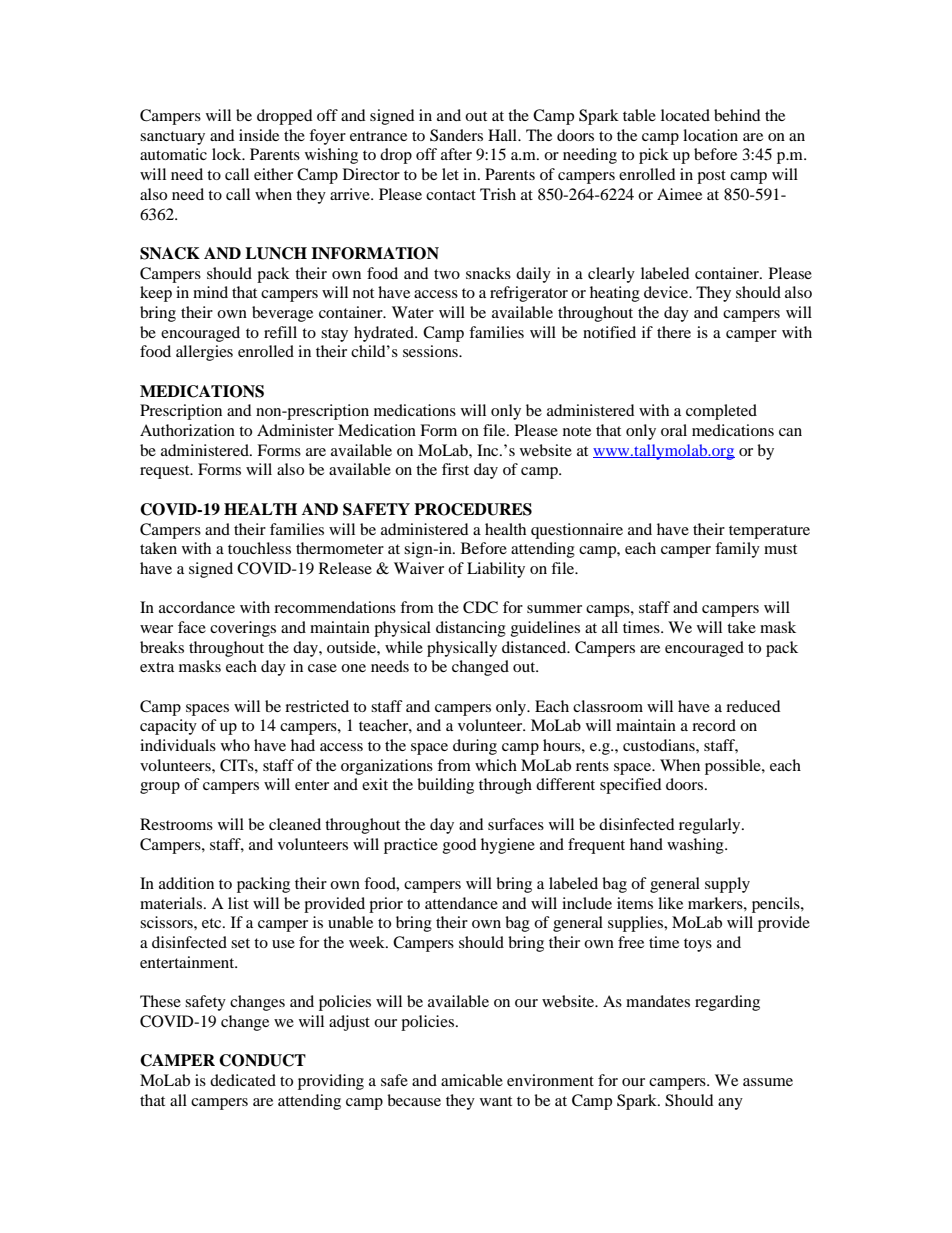  What do you see at coordinates (737, 550) in the page?
I see `family` at bounding box center [737, 550].
